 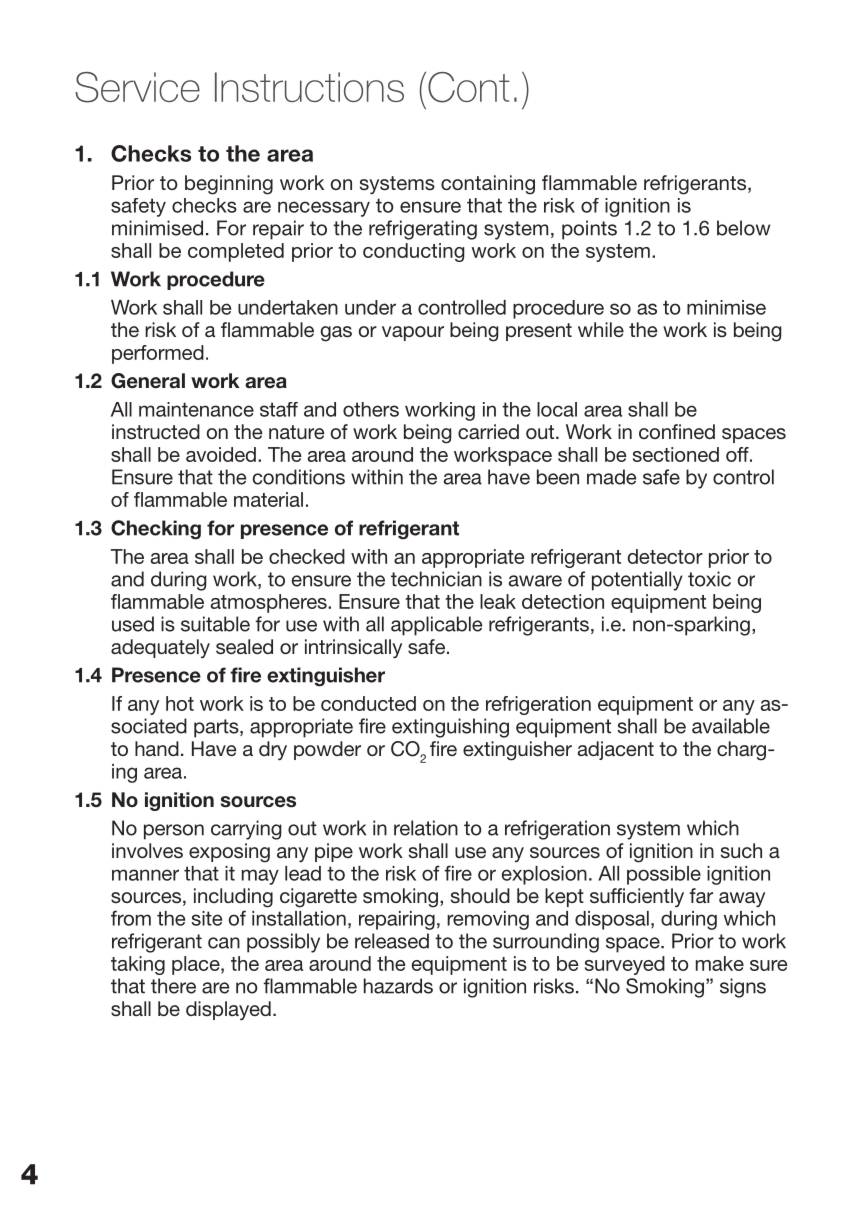 What do you see at coordinates (436, 579) in the screenshot?
I see `technician` at bounding box center [436, 579].
